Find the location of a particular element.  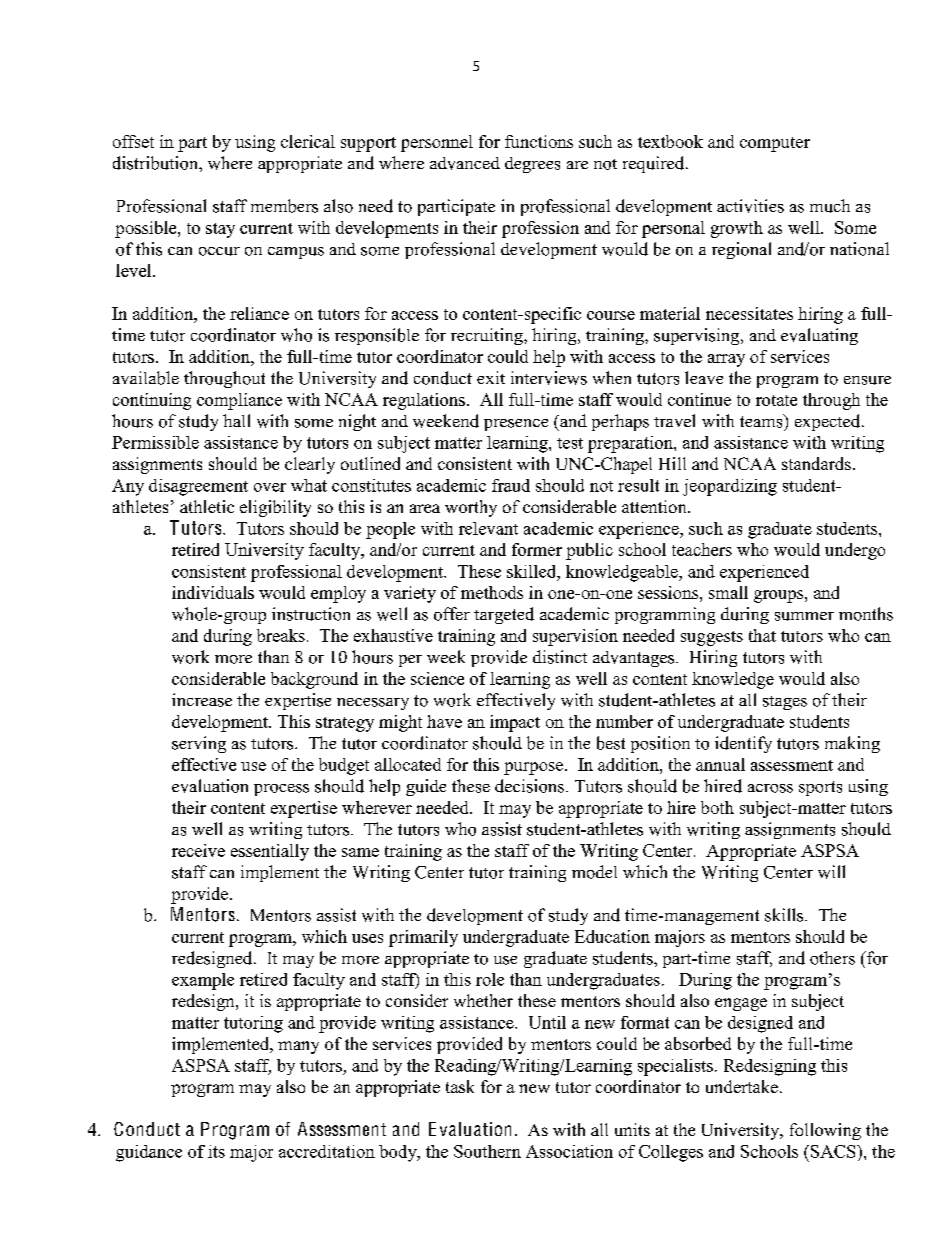

degrees is located at coordinates (532, 165).
